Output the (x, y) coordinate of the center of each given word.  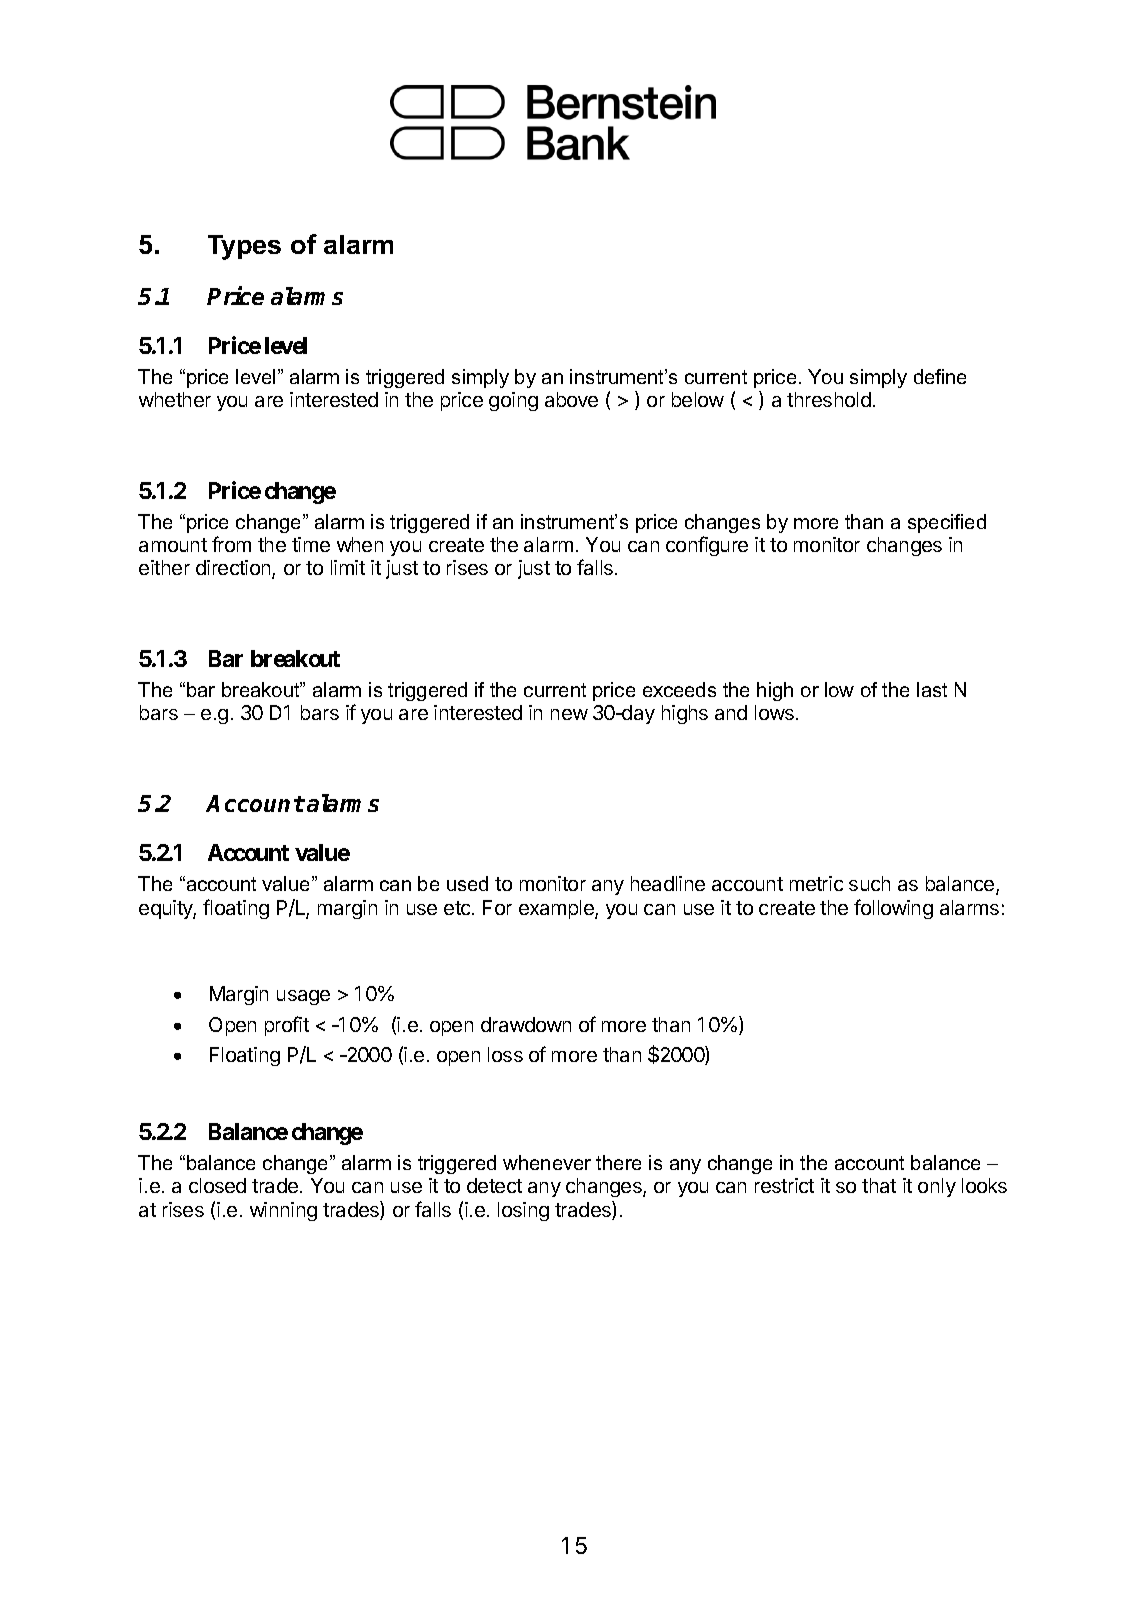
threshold (829, 399)
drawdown (526, 1024)
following (893, 909)
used (467, 883)
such (869, 883)
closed (217, 1185)
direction (234, 569)
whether (175, 399)
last (932, 689)
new (569, 714)
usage (303, 997)
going (513, 401)
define (940, 376)
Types (244, 247)
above (571, 399)
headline (668, 883)
